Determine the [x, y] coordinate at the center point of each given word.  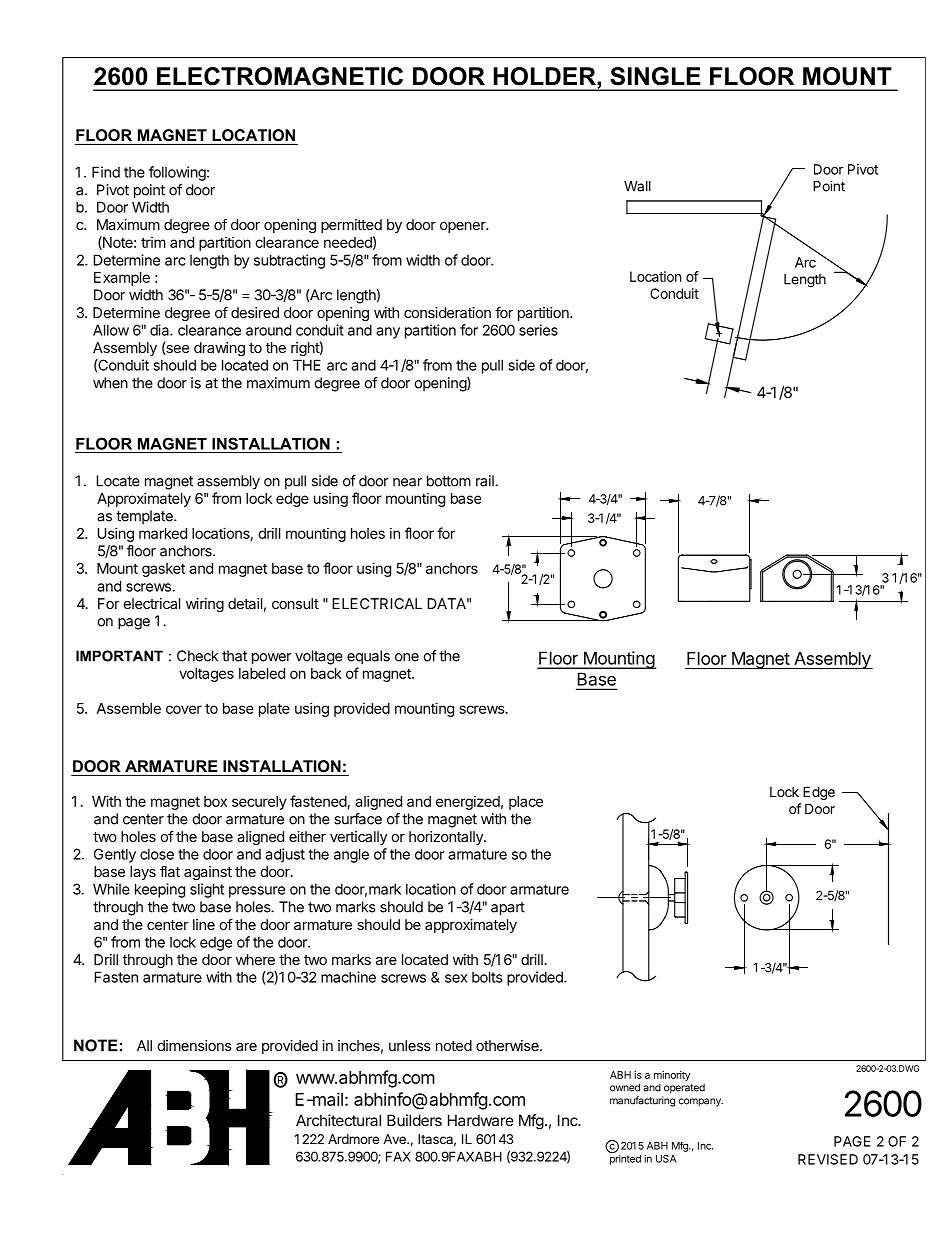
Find [106, 172]
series [538, 330]
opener [464, 227]
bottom [449, 481]
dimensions [195, 1045]
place [526, 803]
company [701, 1102]
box [215, 801]
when [110, 383]
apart [508, 909]
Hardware [481, 1120]
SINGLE [655, 76]
